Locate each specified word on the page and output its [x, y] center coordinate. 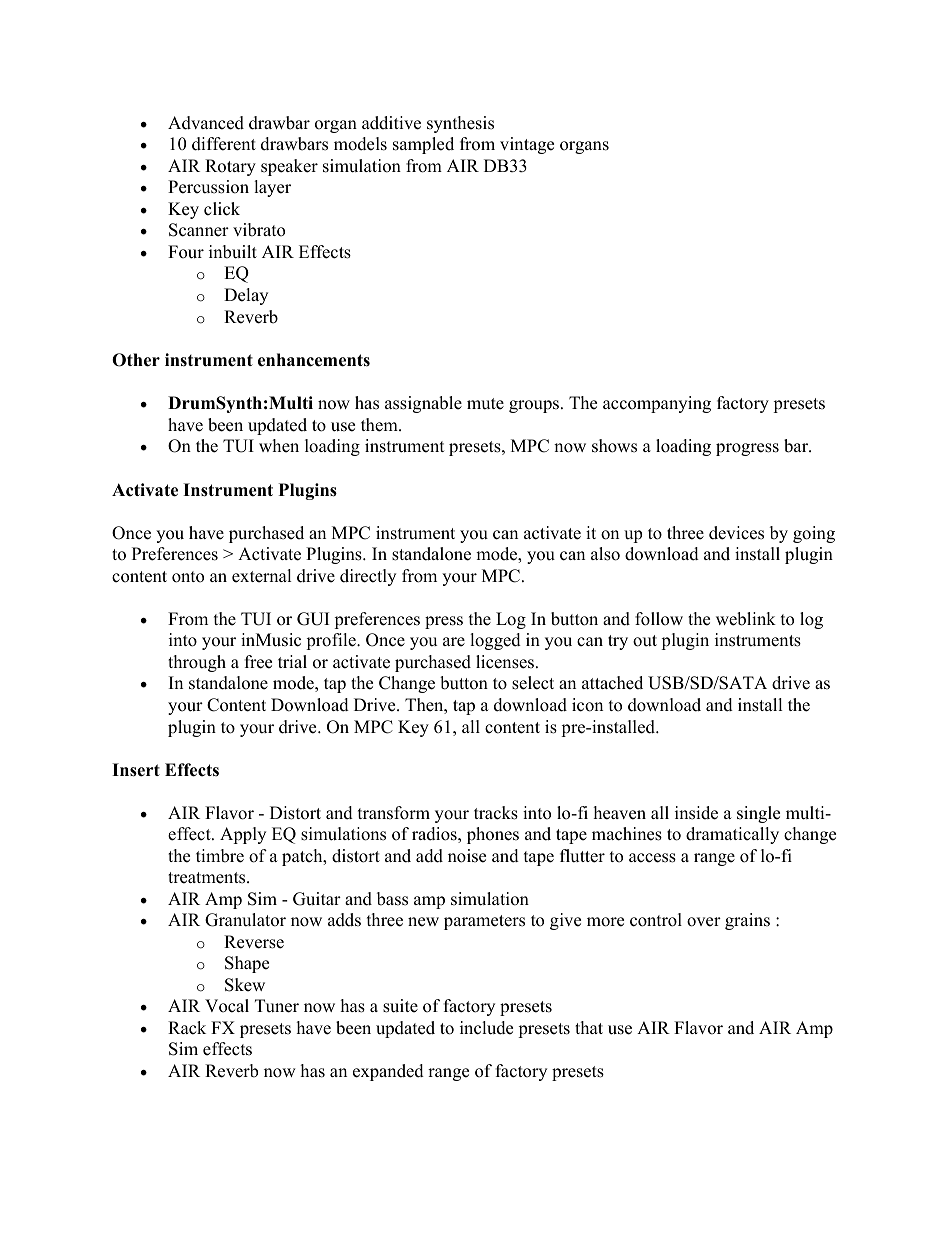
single [758, 814]
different [224, 144]
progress [747, 449]
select [533, 683]
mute [485, 404]
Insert [136, 770]
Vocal [227, 1006]
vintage [527, 145]
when [279, 446]
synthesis [460, 124]
